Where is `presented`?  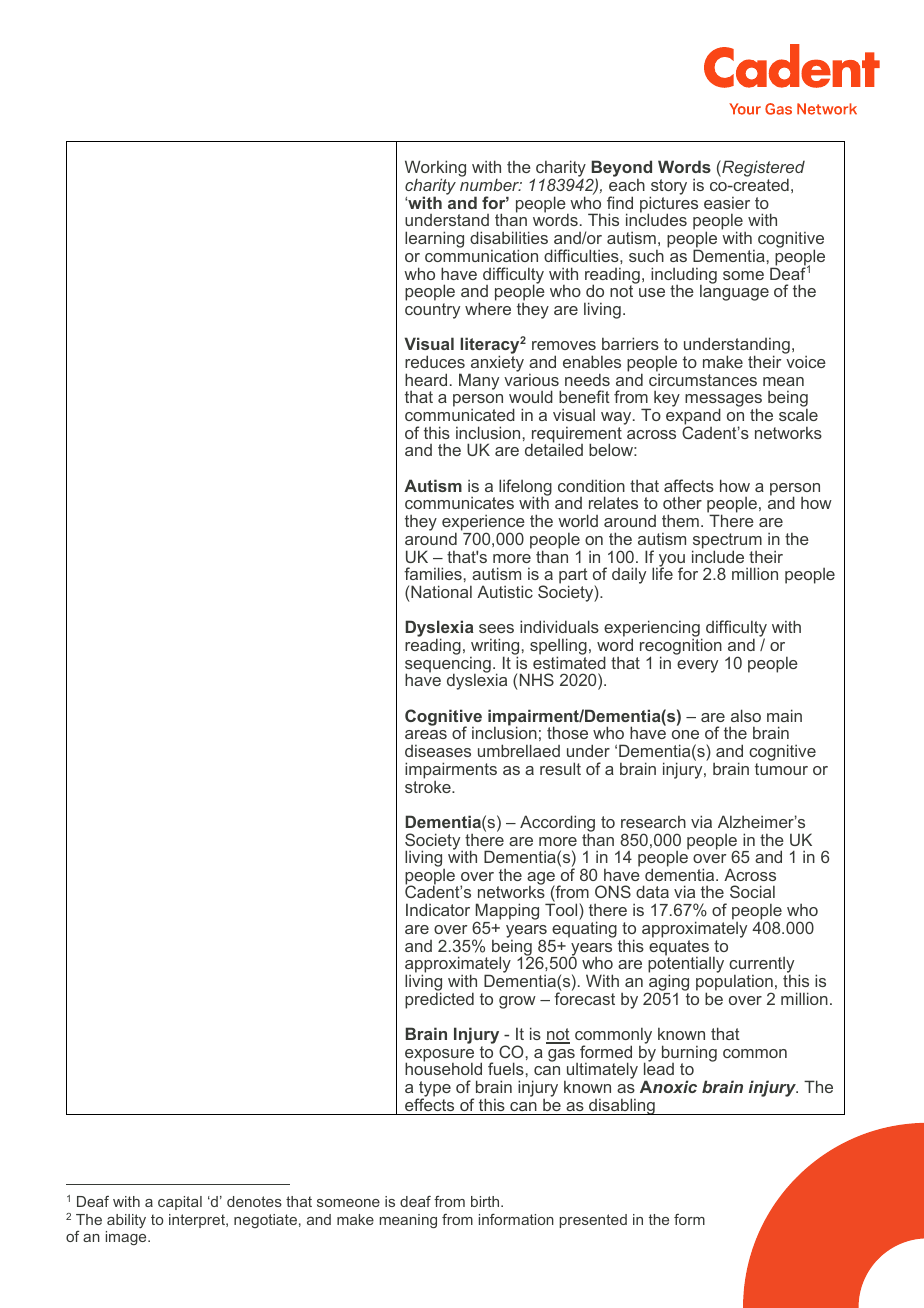 presented is located at coordinates (593, 1221).
